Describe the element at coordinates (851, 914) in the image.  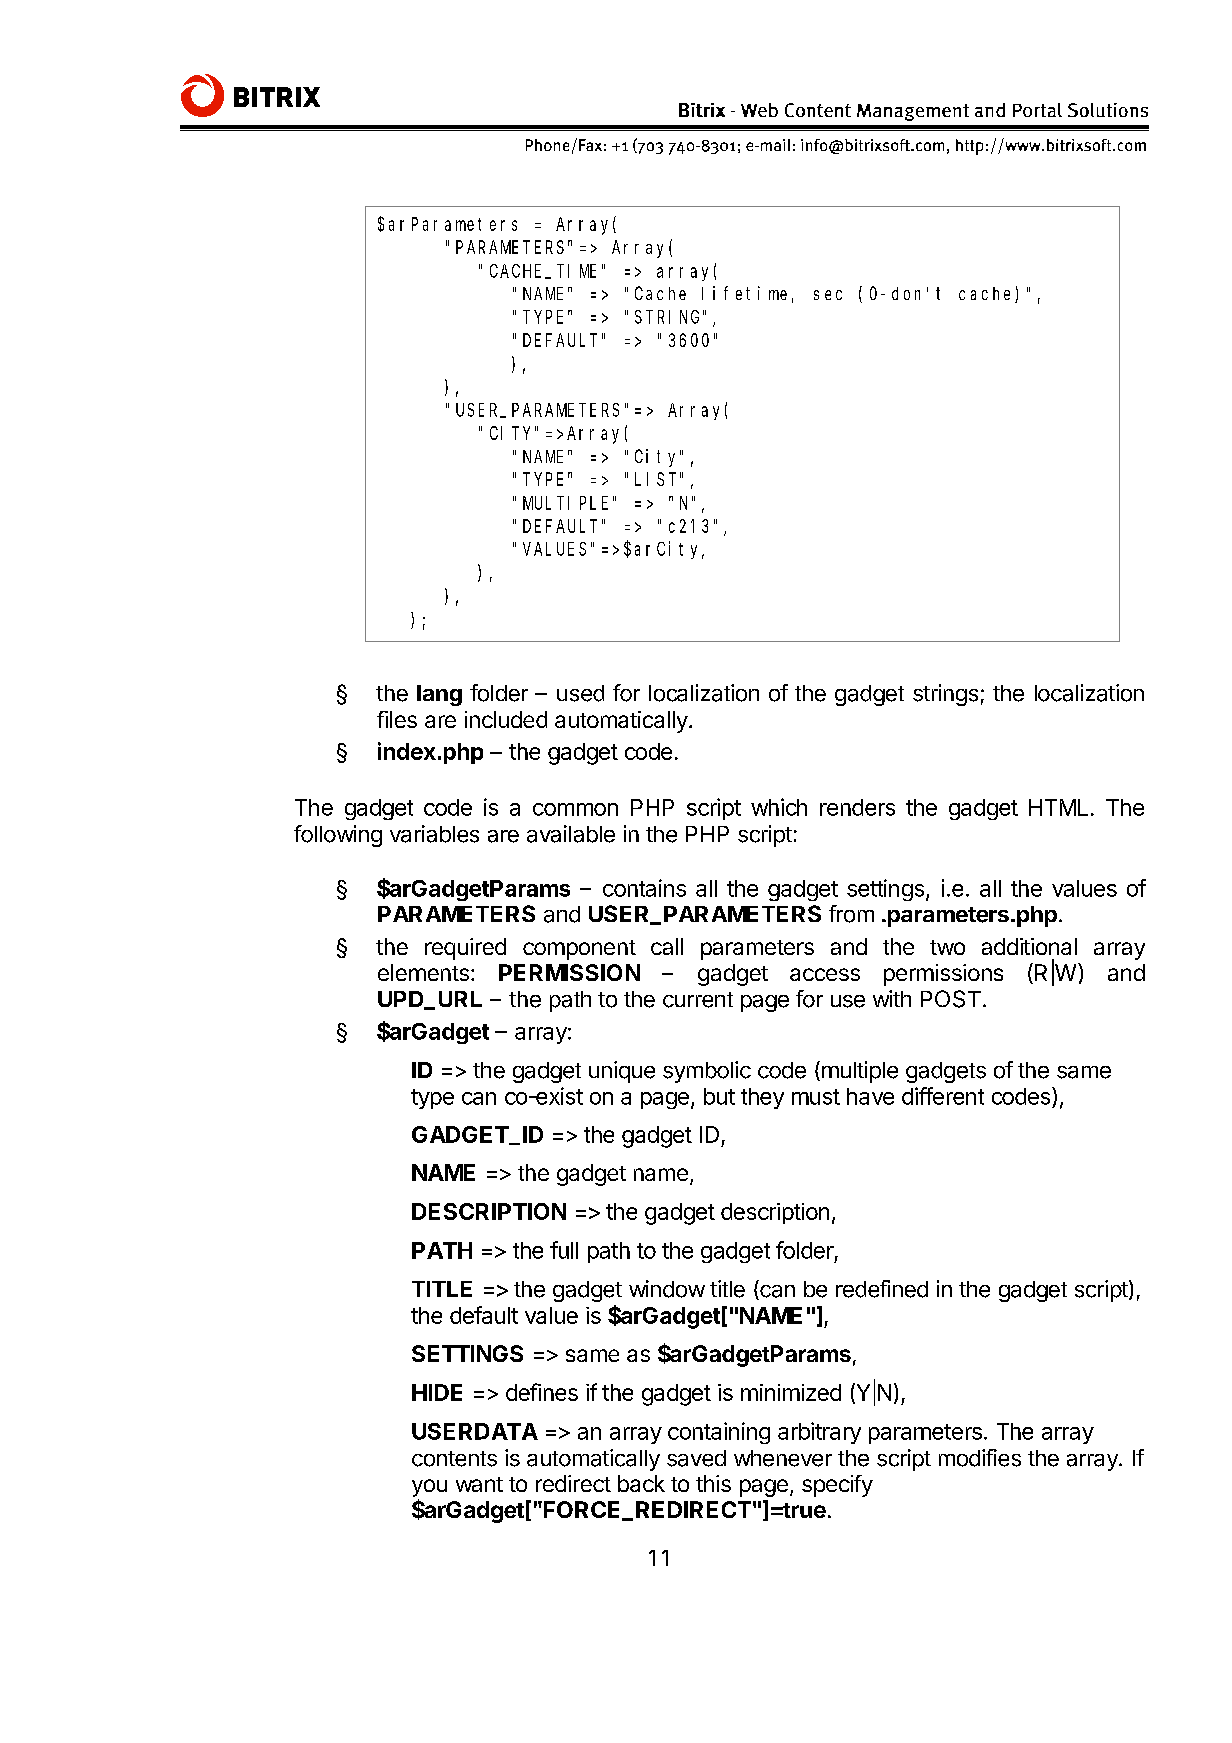
I see `from` at that location.
